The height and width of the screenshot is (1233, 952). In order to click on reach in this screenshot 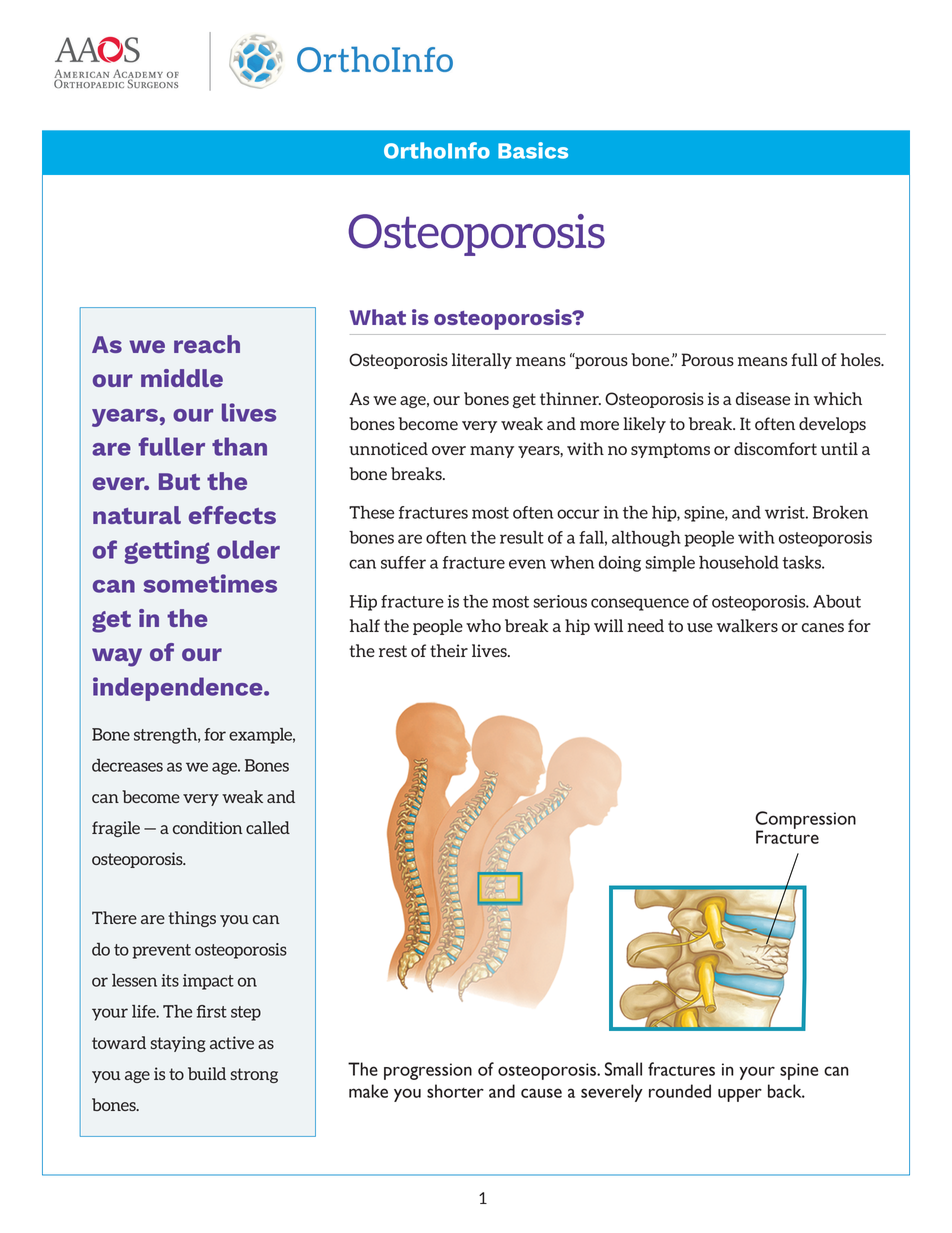, I will do `click(207, 344)`.
